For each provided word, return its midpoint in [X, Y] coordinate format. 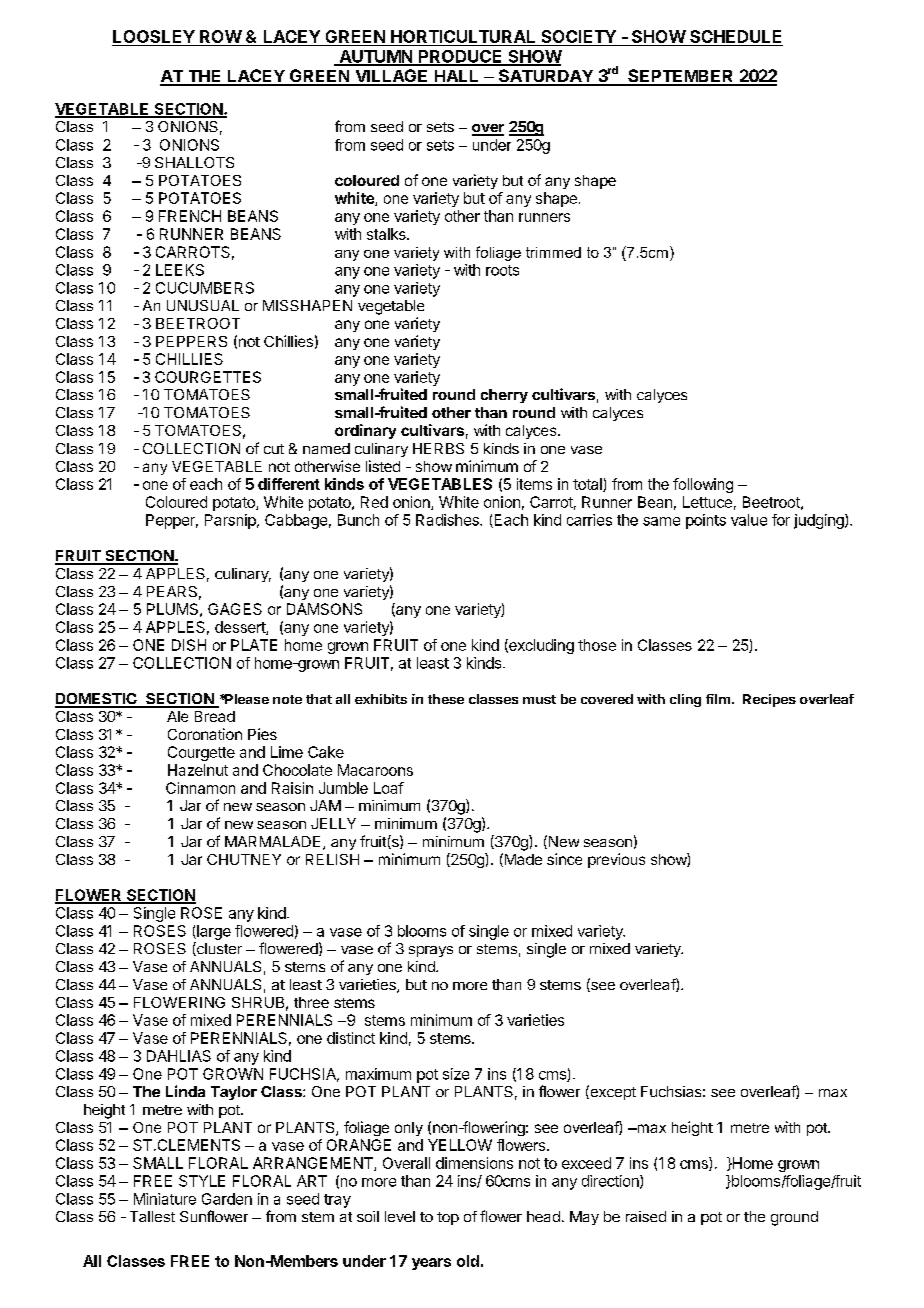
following [703, 485]
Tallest [152, 1216]
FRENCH [190, 216]
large [213, 932]
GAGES [235, 609]
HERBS [438, 448]
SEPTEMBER [681, 77]
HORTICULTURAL [463, 36]
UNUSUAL [203, 305]
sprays [431, 951]
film [718, 699]
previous [616, 860]
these [446, 699]
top [448, 1218]
